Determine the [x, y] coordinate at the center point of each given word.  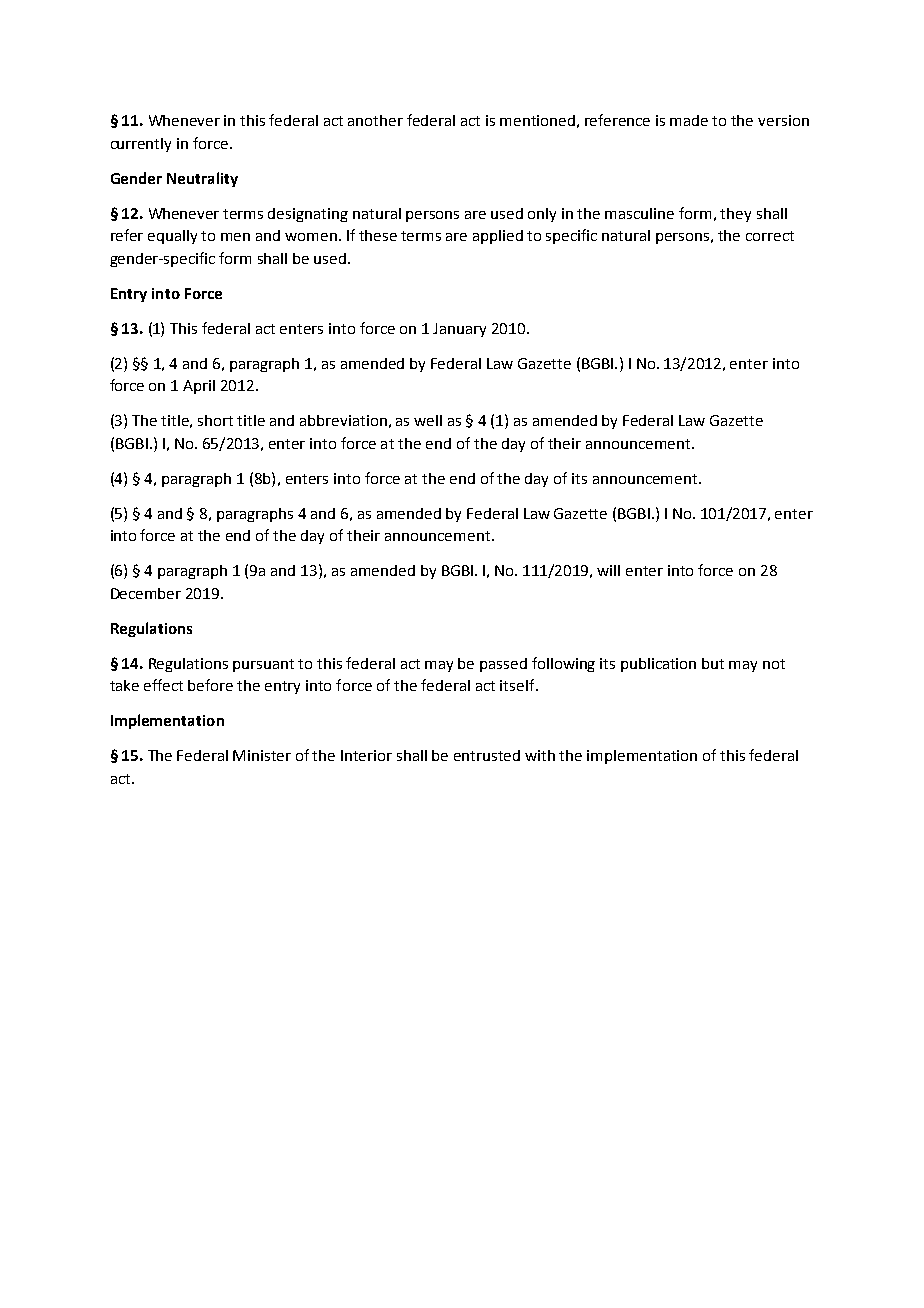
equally [172, 237]
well [428, 420]
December [146, 593]
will [608, 570]
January [459, 330]
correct [770, 236]
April [199, 387]
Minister [262, 755]
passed [503, 665]
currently [141, 145]
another [375, 120]
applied [498, 237]
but [713, 663]
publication [658, 665]
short [215, 420]
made [689, 120]
